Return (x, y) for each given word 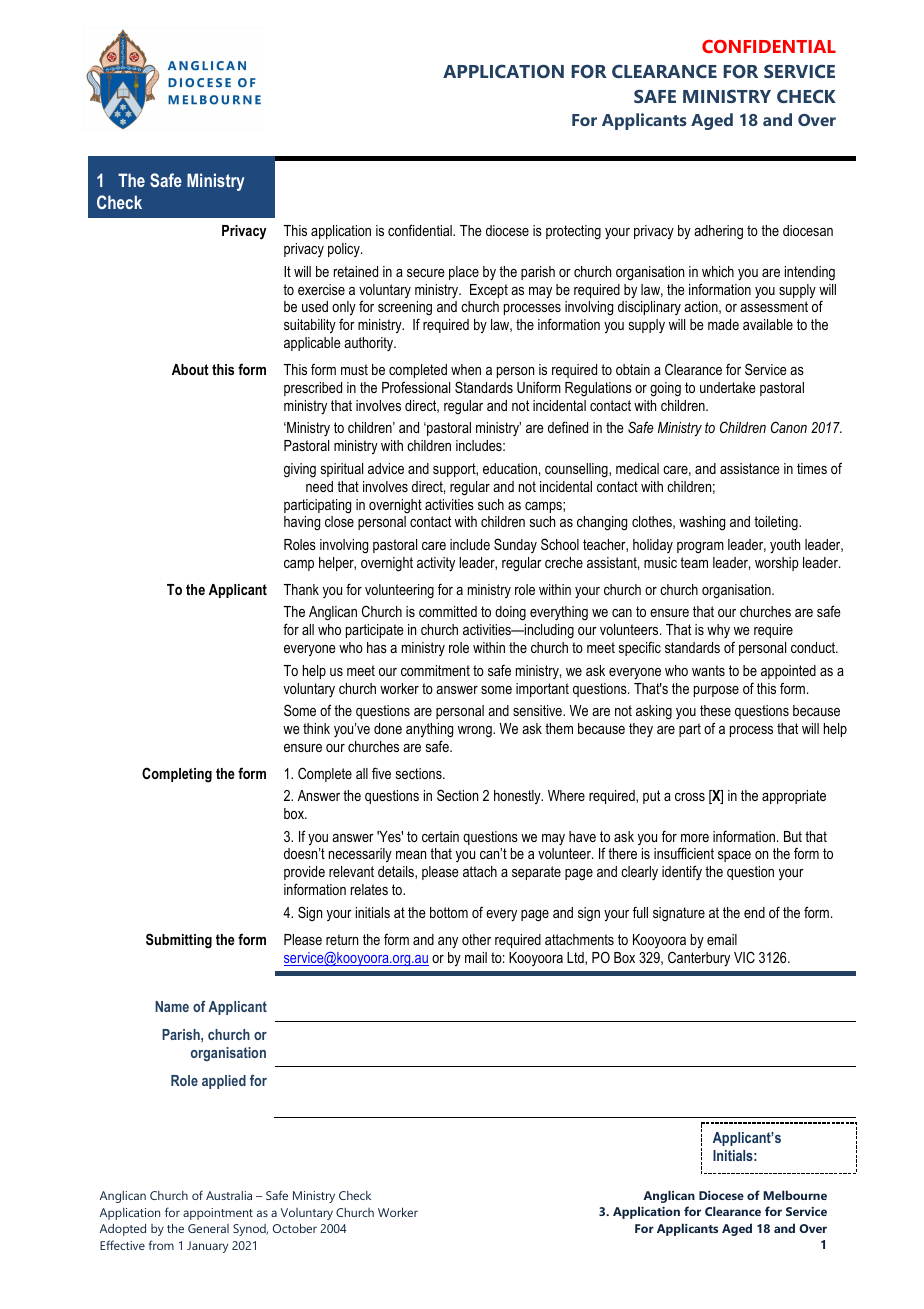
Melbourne (795, 1195)
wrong (476, 732)
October (295, 1228)
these (715, 710)
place (464, 273)
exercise (321, 289)
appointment (218, 1214)
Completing (177, 775)
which (718, 271)
